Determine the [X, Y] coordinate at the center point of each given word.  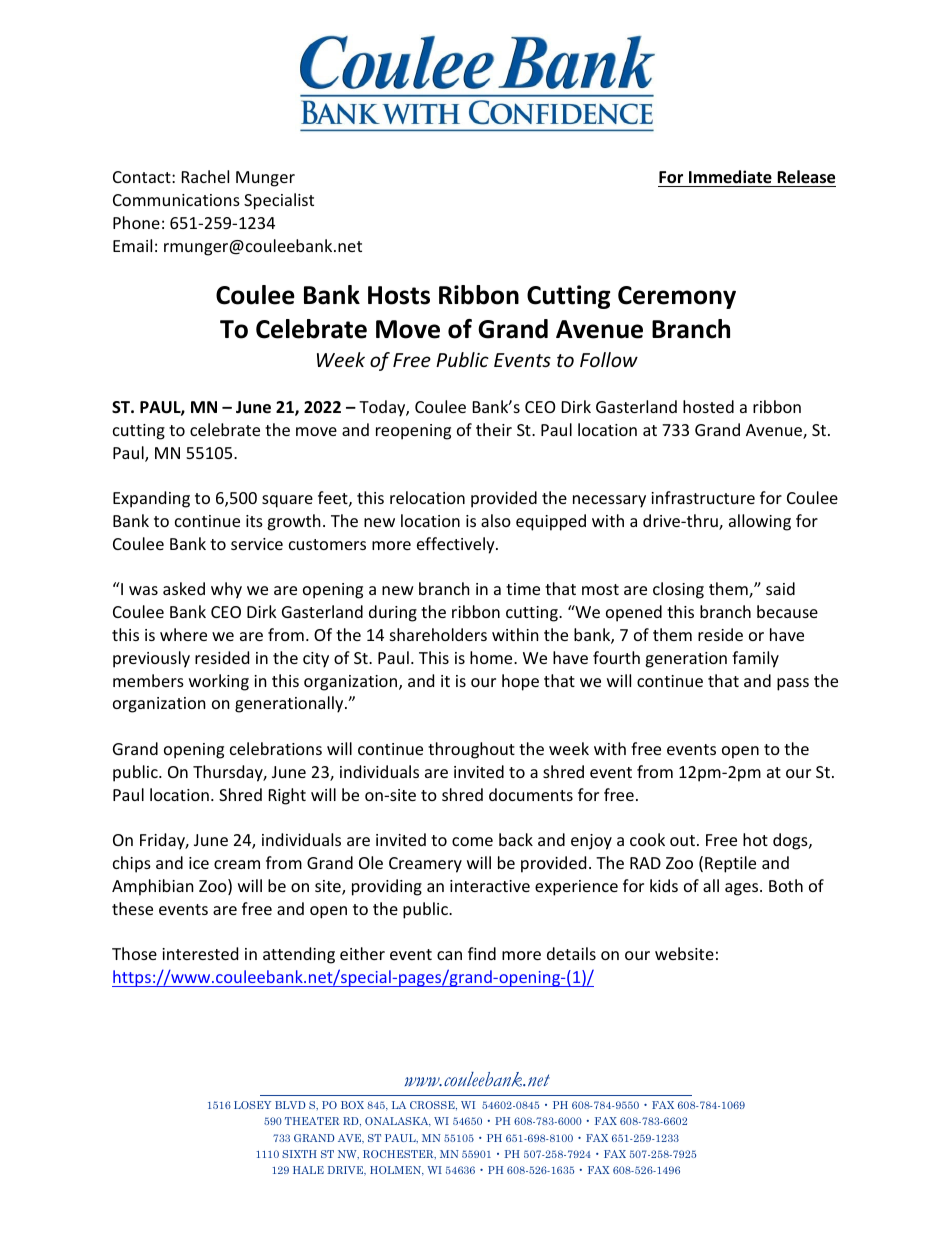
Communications [176, 200]
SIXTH [299, 1154]
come [472, 841]
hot [755, 839]
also [496, 520]
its [254, 521]
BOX [352, 1105]
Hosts [399, 295]
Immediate [730, 177]
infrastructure [703, 497]
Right [287, 796]
